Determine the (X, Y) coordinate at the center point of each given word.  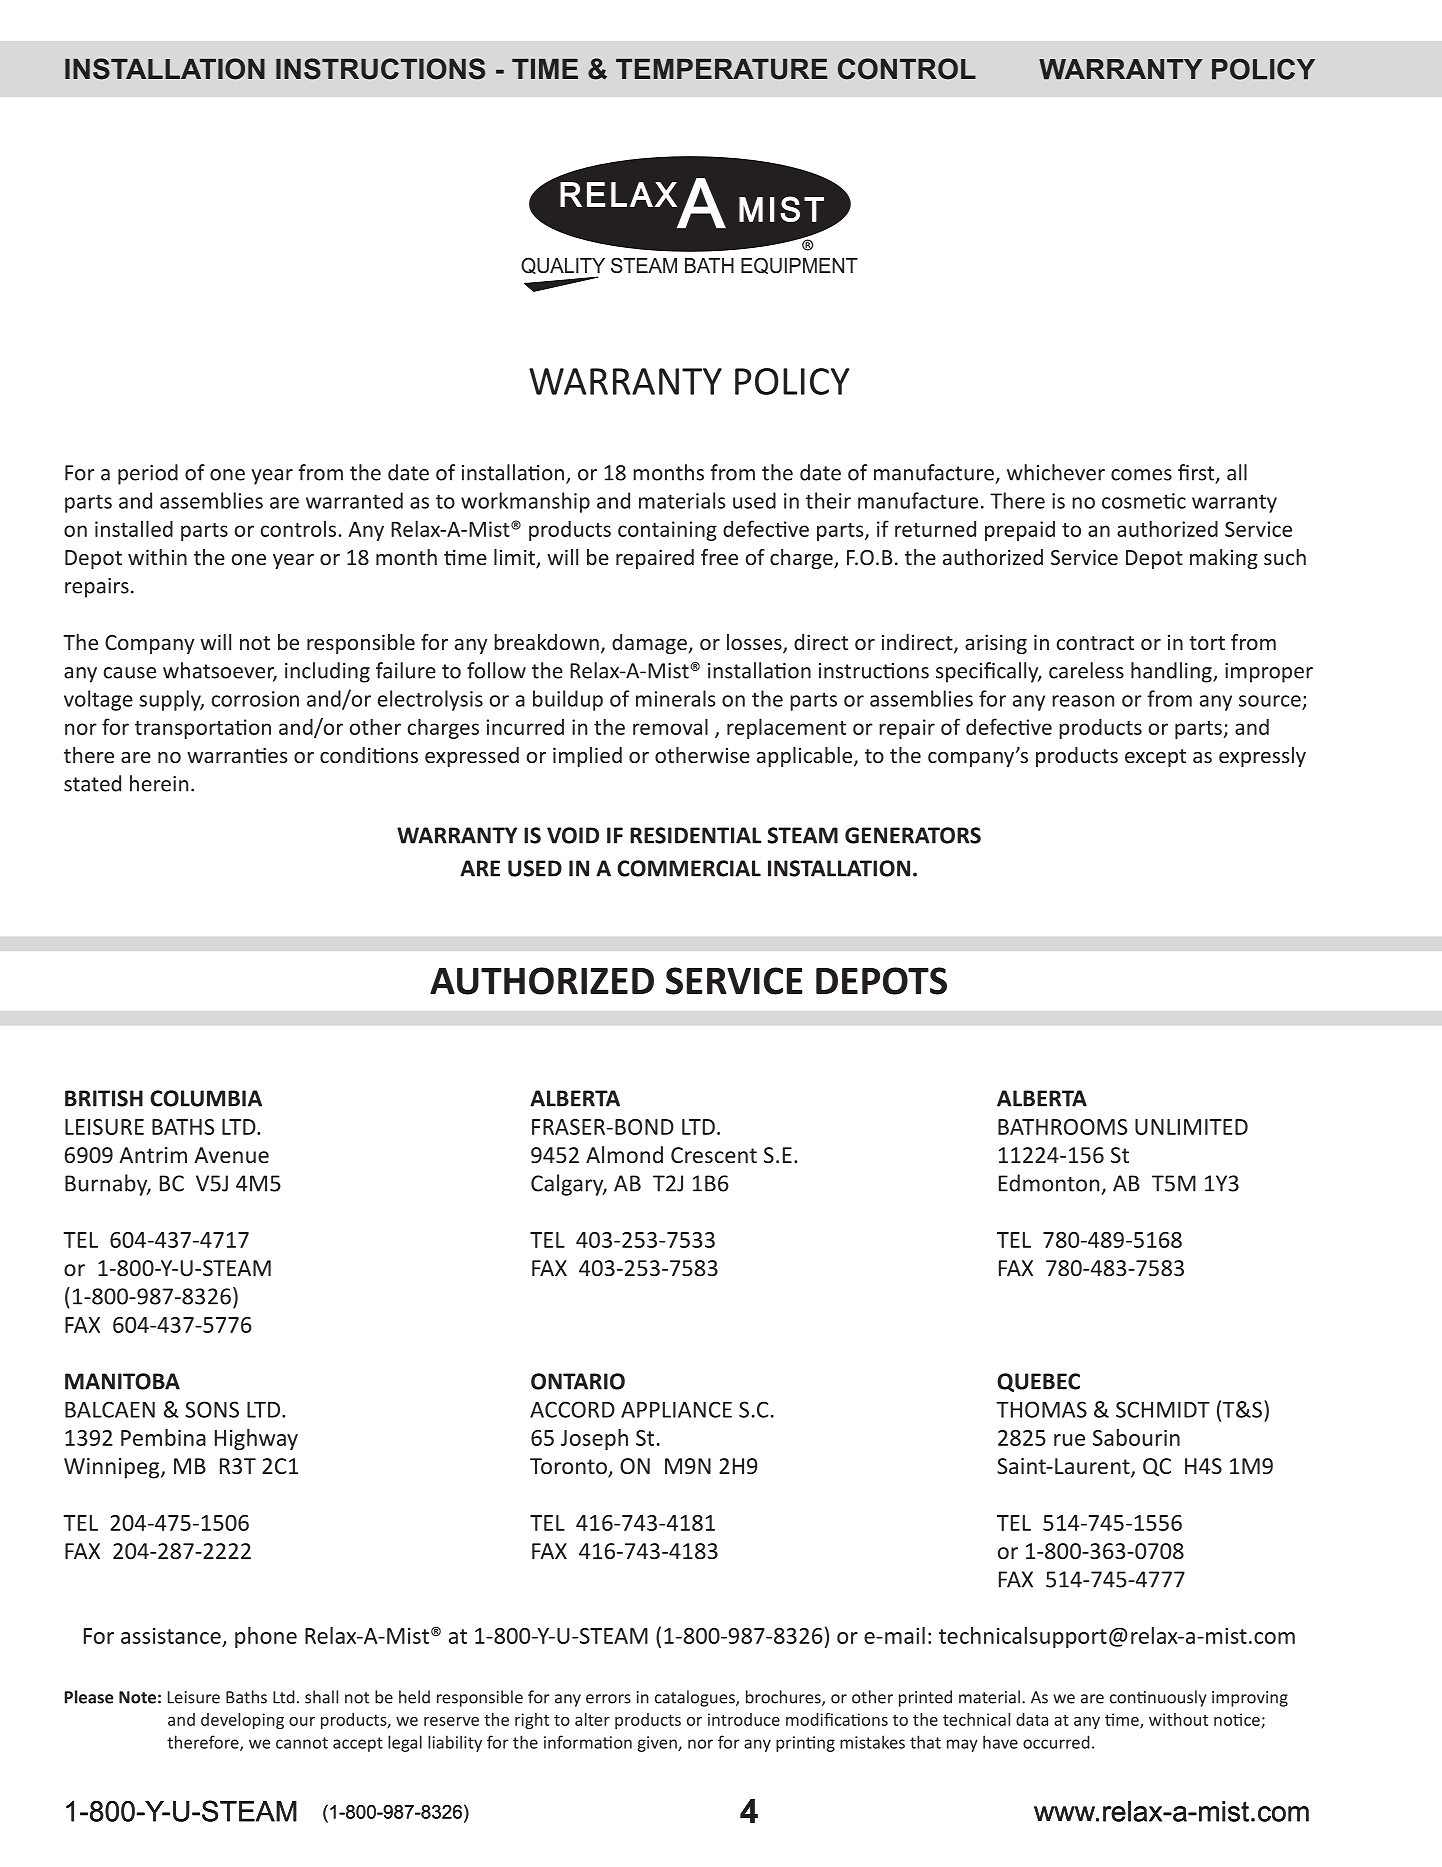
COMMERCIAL (689, 868)
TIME (545, 69)
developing (242, 1721)
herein (159, 783)
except (1155, 758)
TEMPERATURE (721, 69)
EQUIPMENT (799, 266)
